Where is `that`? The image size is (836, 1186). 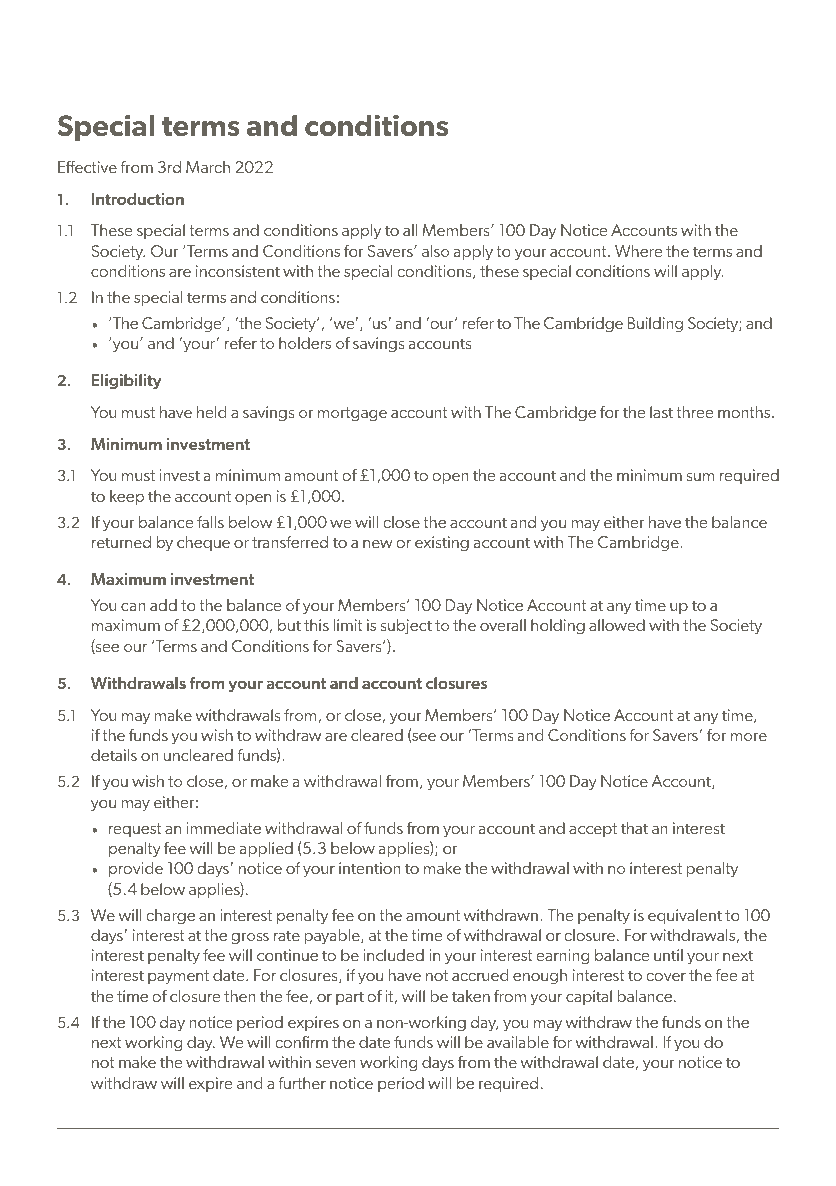 that is located at coordinates (634, 828).
